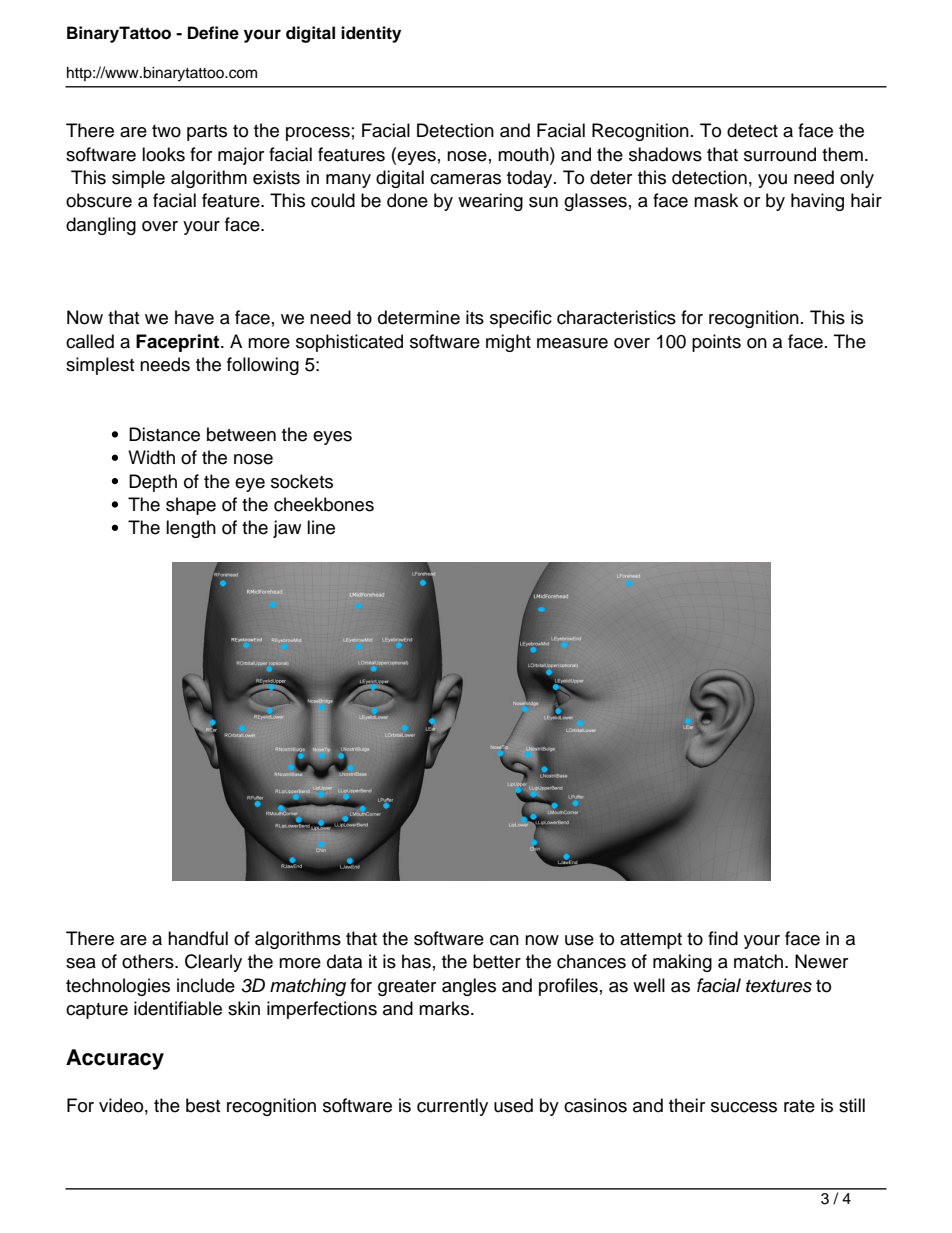 This screenshot has height=1233, width=952. I want to click on handful, so click(198, 938).
